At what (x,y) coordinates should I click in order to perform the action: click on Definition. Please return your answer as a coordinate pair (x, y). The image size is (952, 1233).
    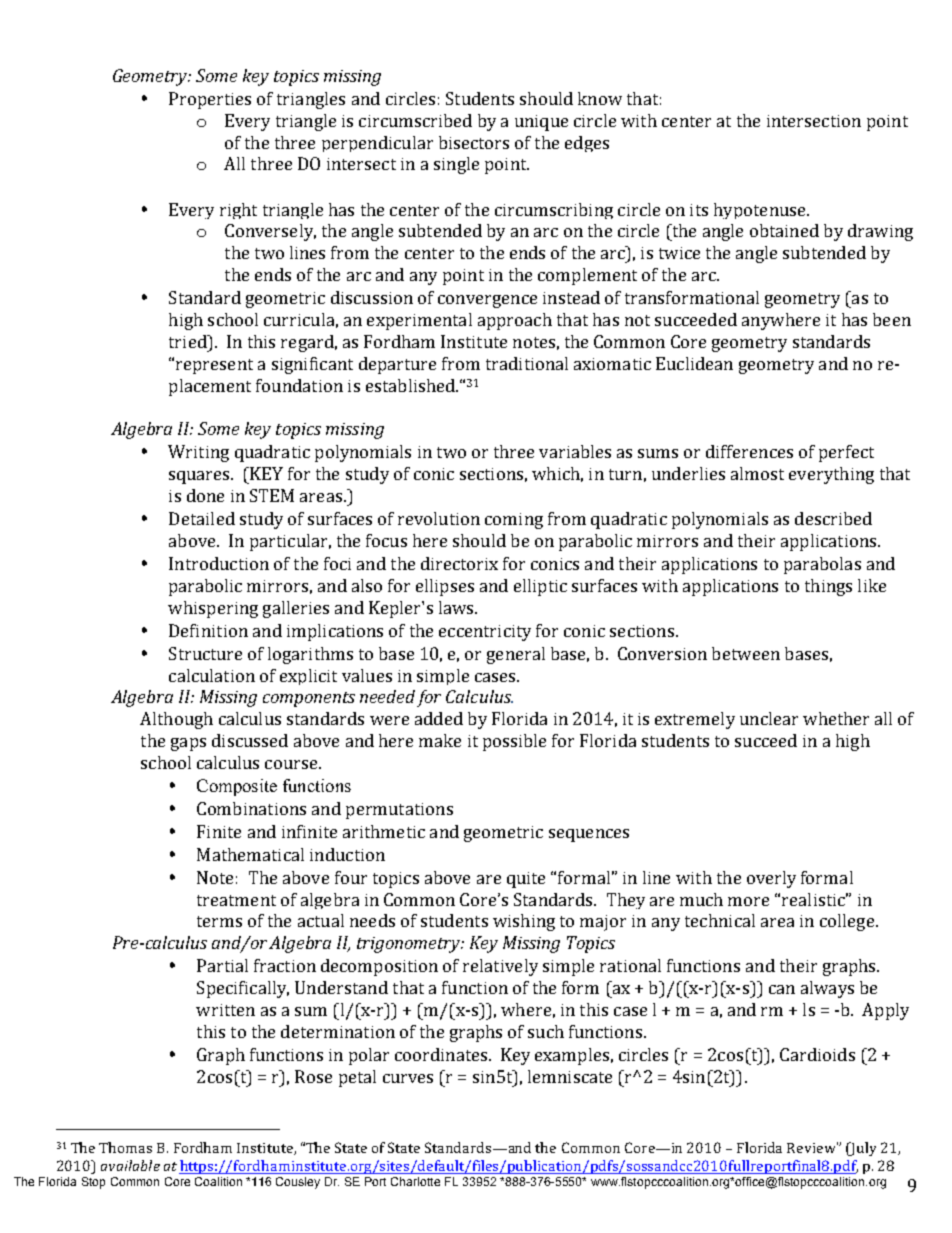
    Looking at the image, I should click on (208, 630).
